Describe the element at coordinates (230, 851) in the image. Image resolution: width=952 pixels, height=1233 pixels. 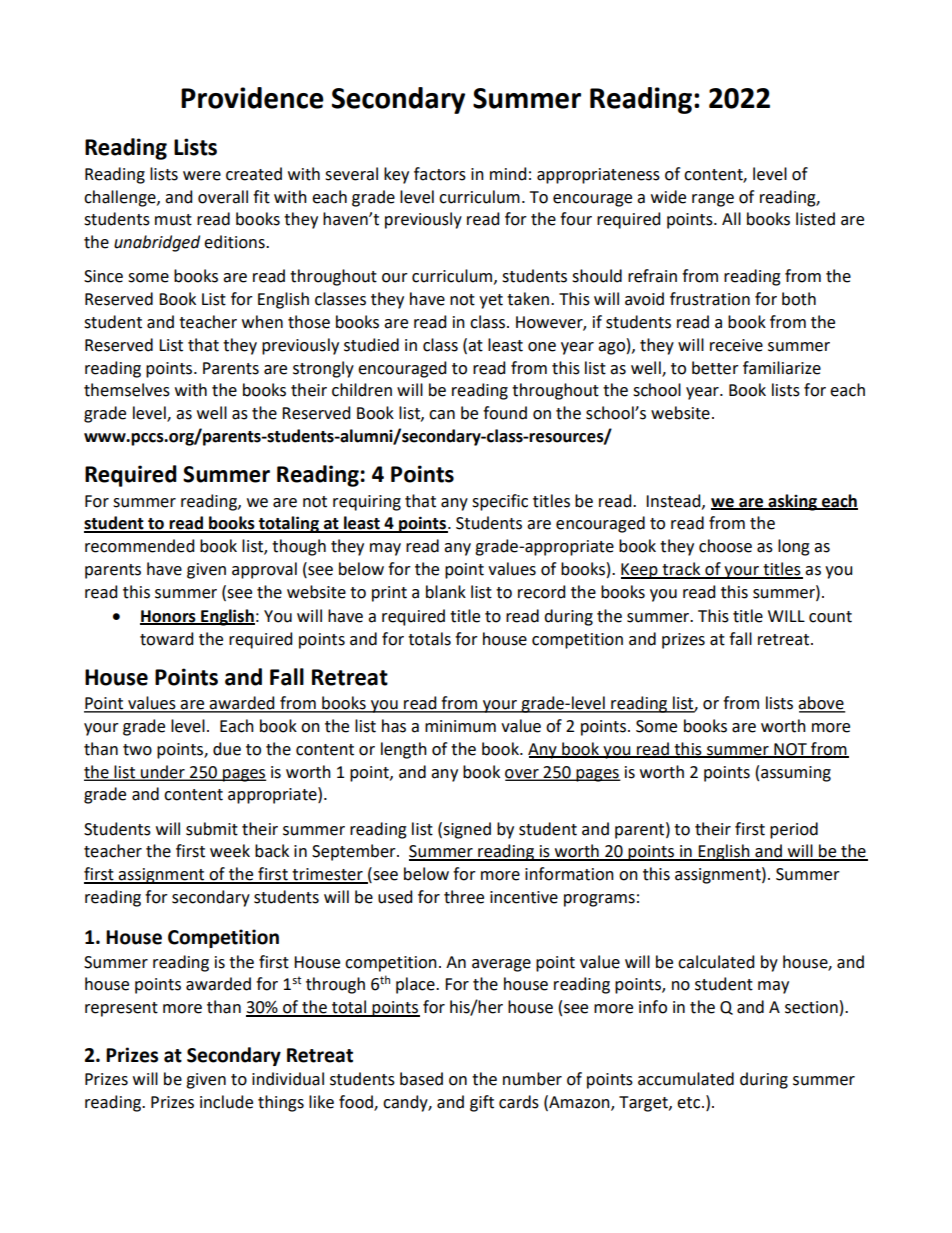
I see `week` at that location.
